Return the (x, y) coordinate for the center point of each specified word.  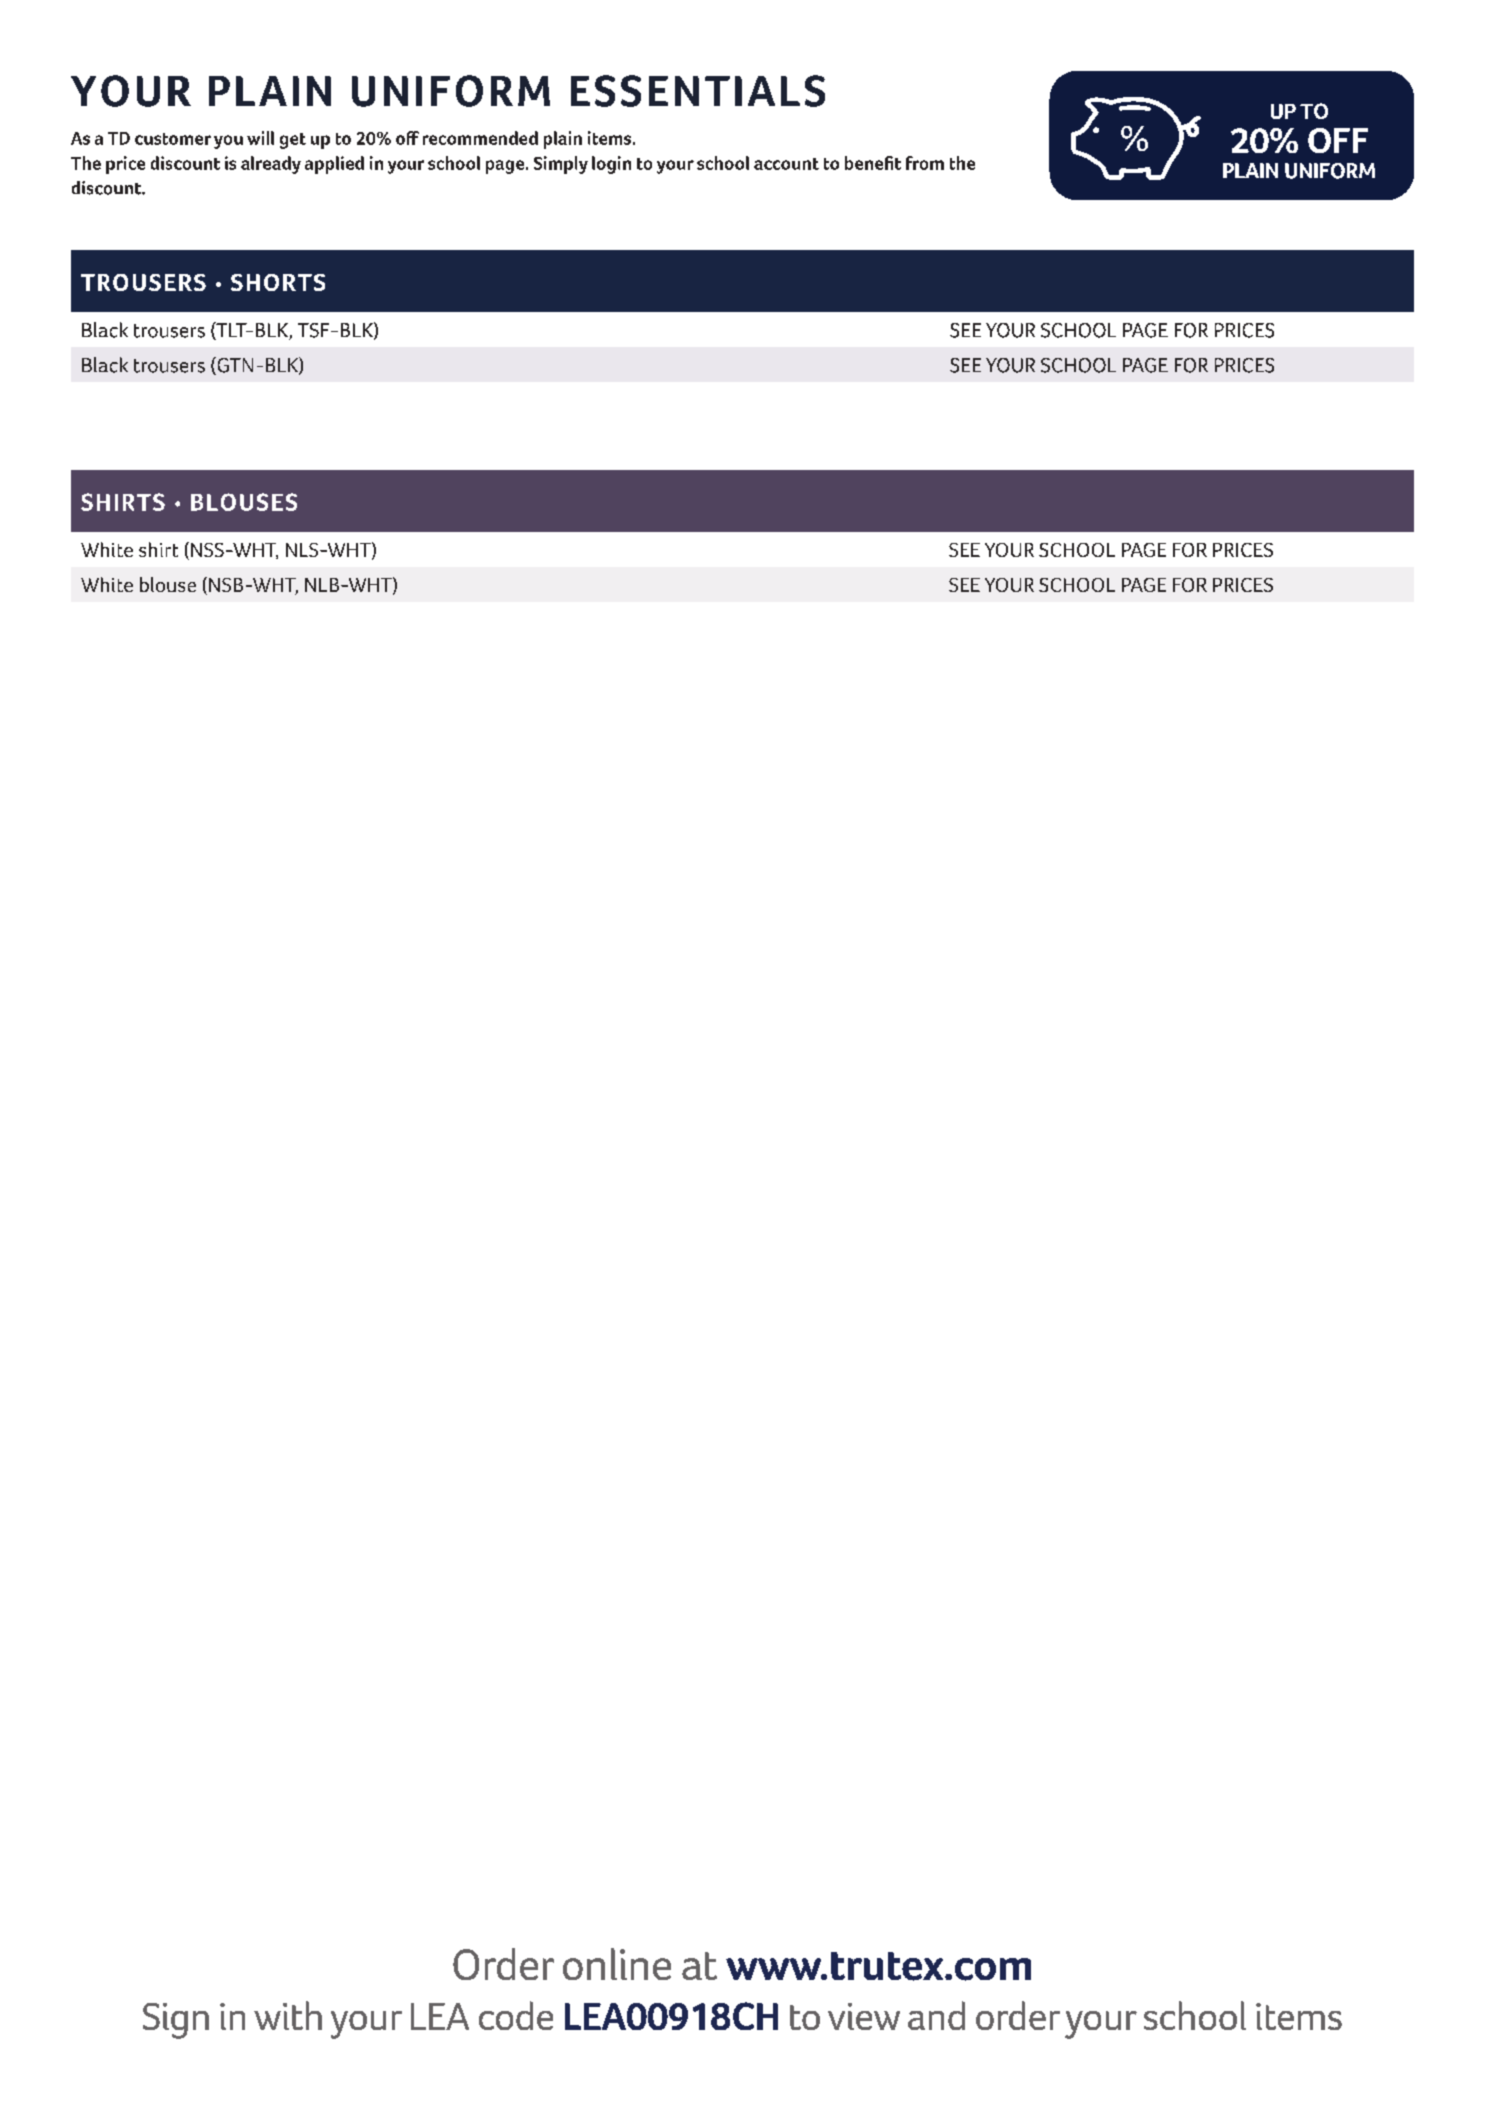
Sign (176, 2021)
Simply (561, 165)
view (864, 2016)
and (936, 2015)
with (288, 2015)
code (516, 2015)
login (611, 165)
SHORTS (278, 282)
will (260, 138)
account (786, 164)
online (617, 1964)
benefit (873, 163)
